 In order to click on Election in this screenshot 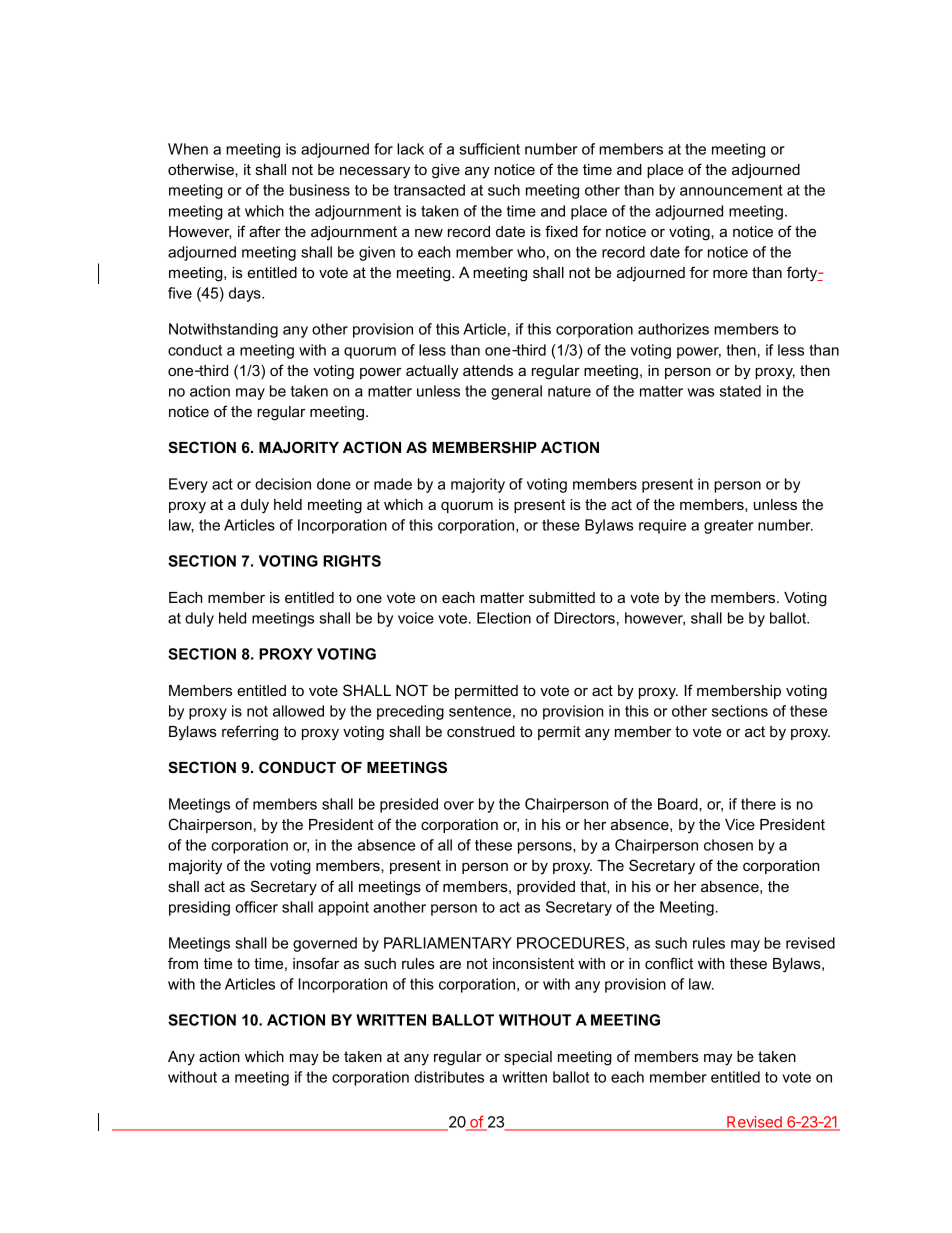, I will do `click(504, 618)`.
